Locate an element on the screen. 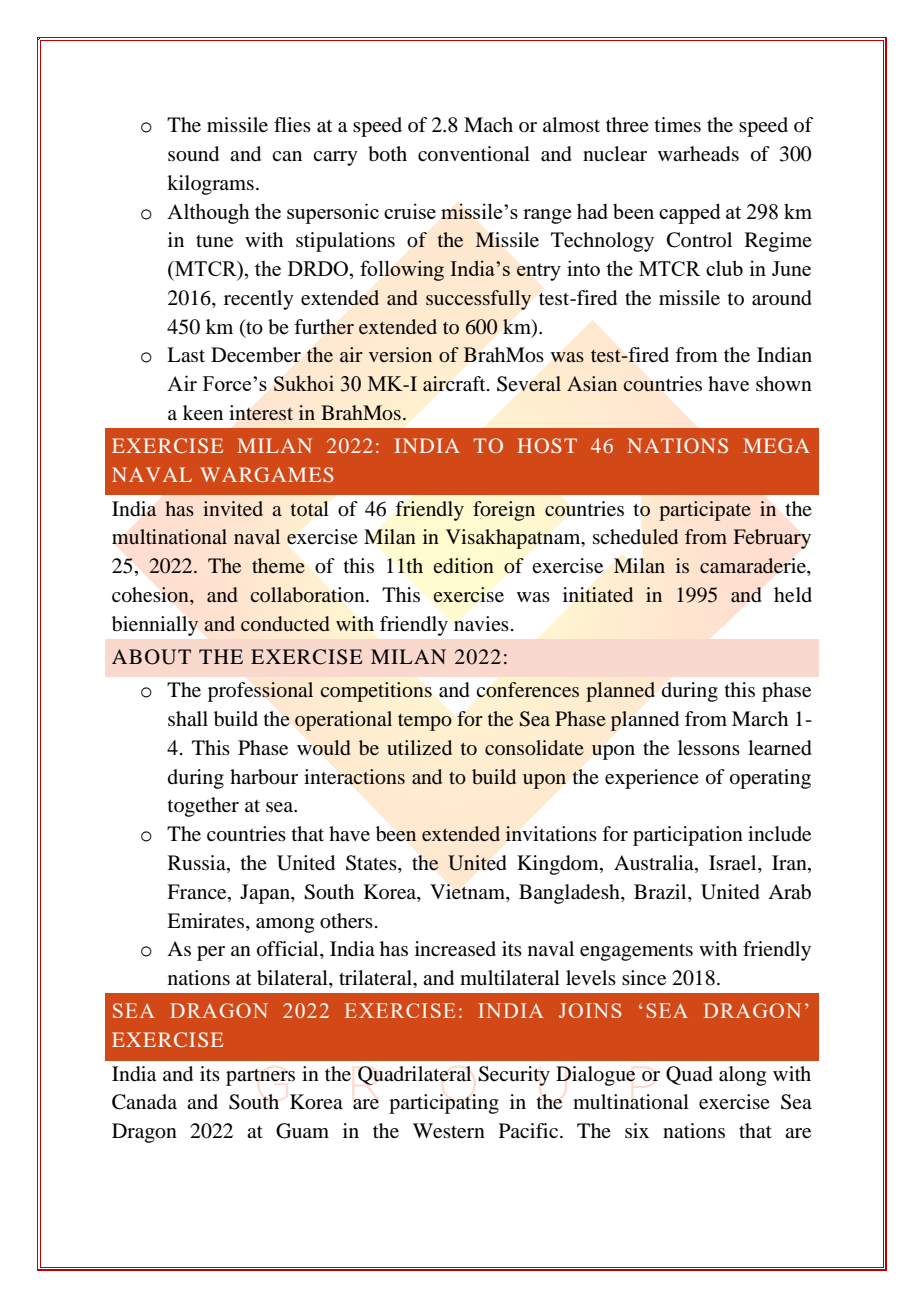 The height and width of the screenshot is (1308, 924). warheads is located at coordinates (698, 154).
